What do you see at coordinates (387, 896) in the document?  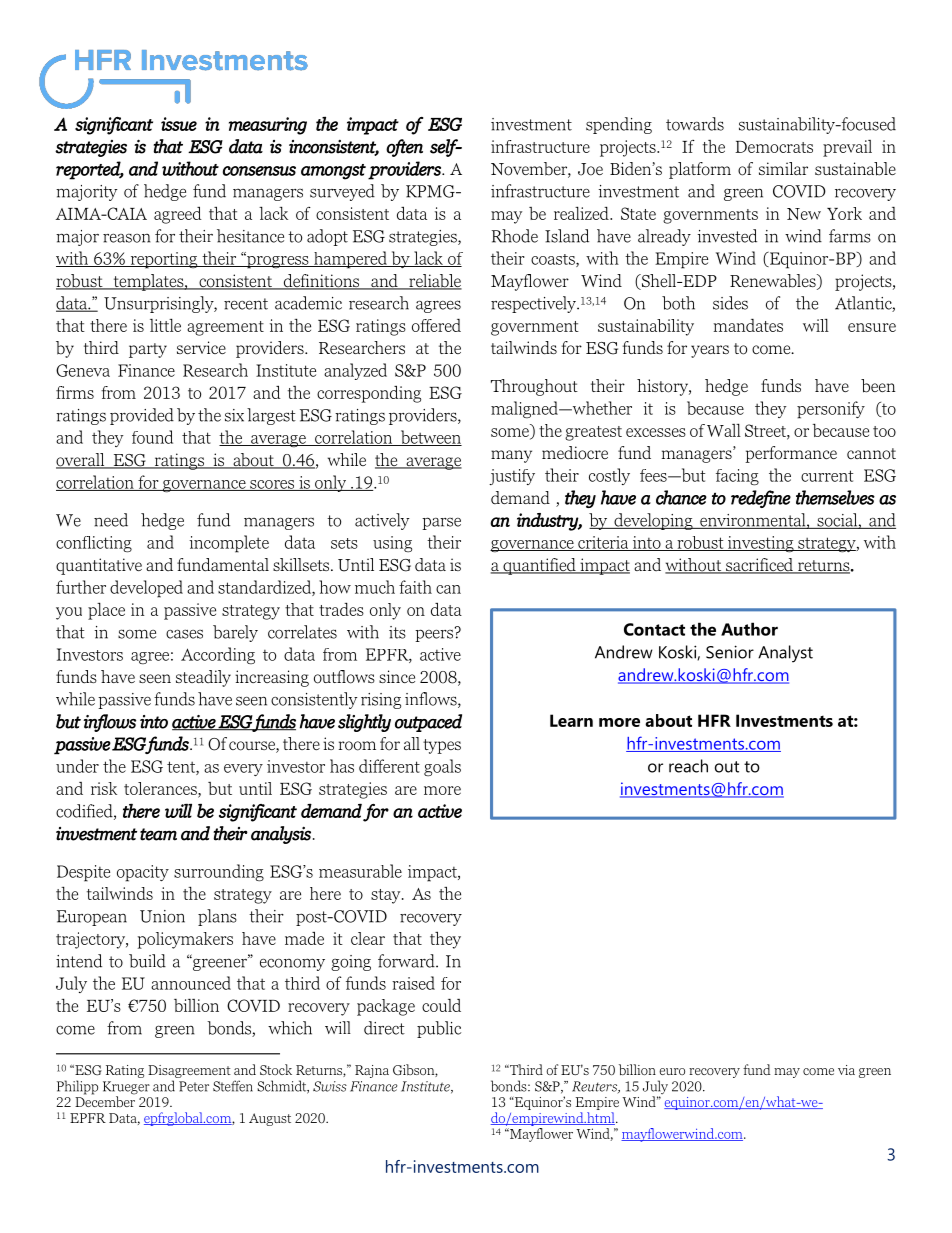 I see `stay` at bounding box center [387, 896].
